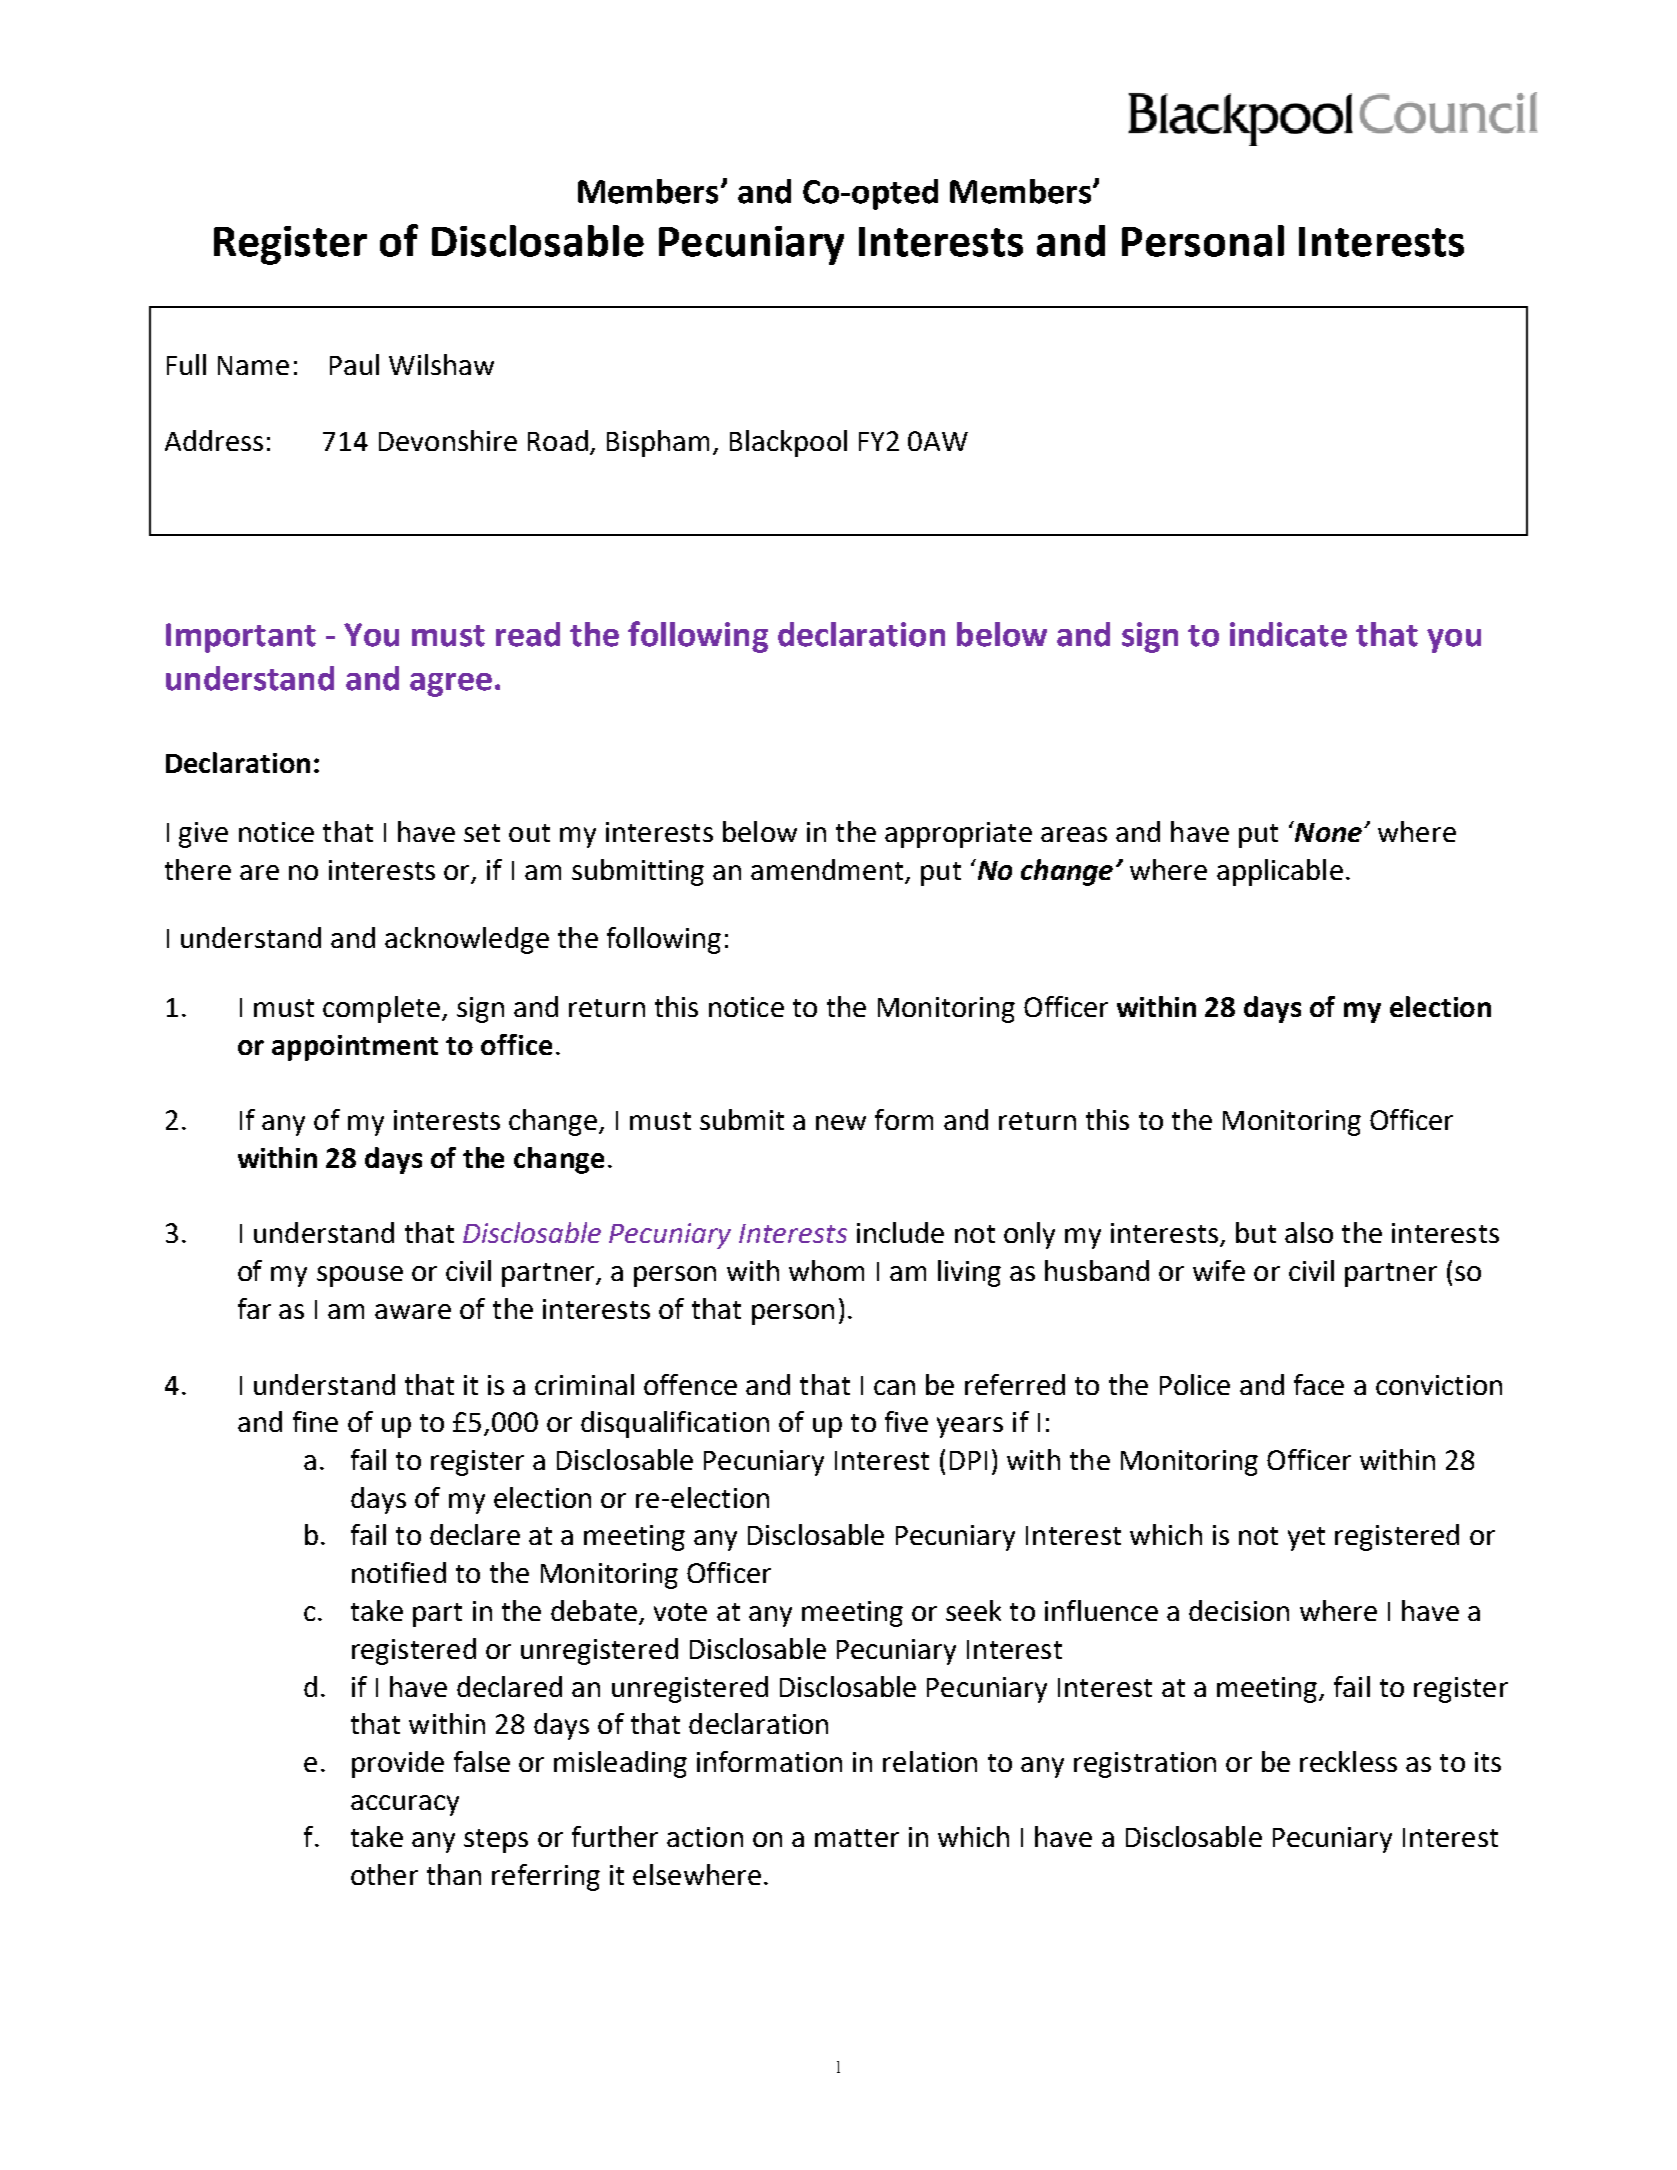 This image has width=1677, height=2170. I want to click on accuracy, so click(405, 1805).
